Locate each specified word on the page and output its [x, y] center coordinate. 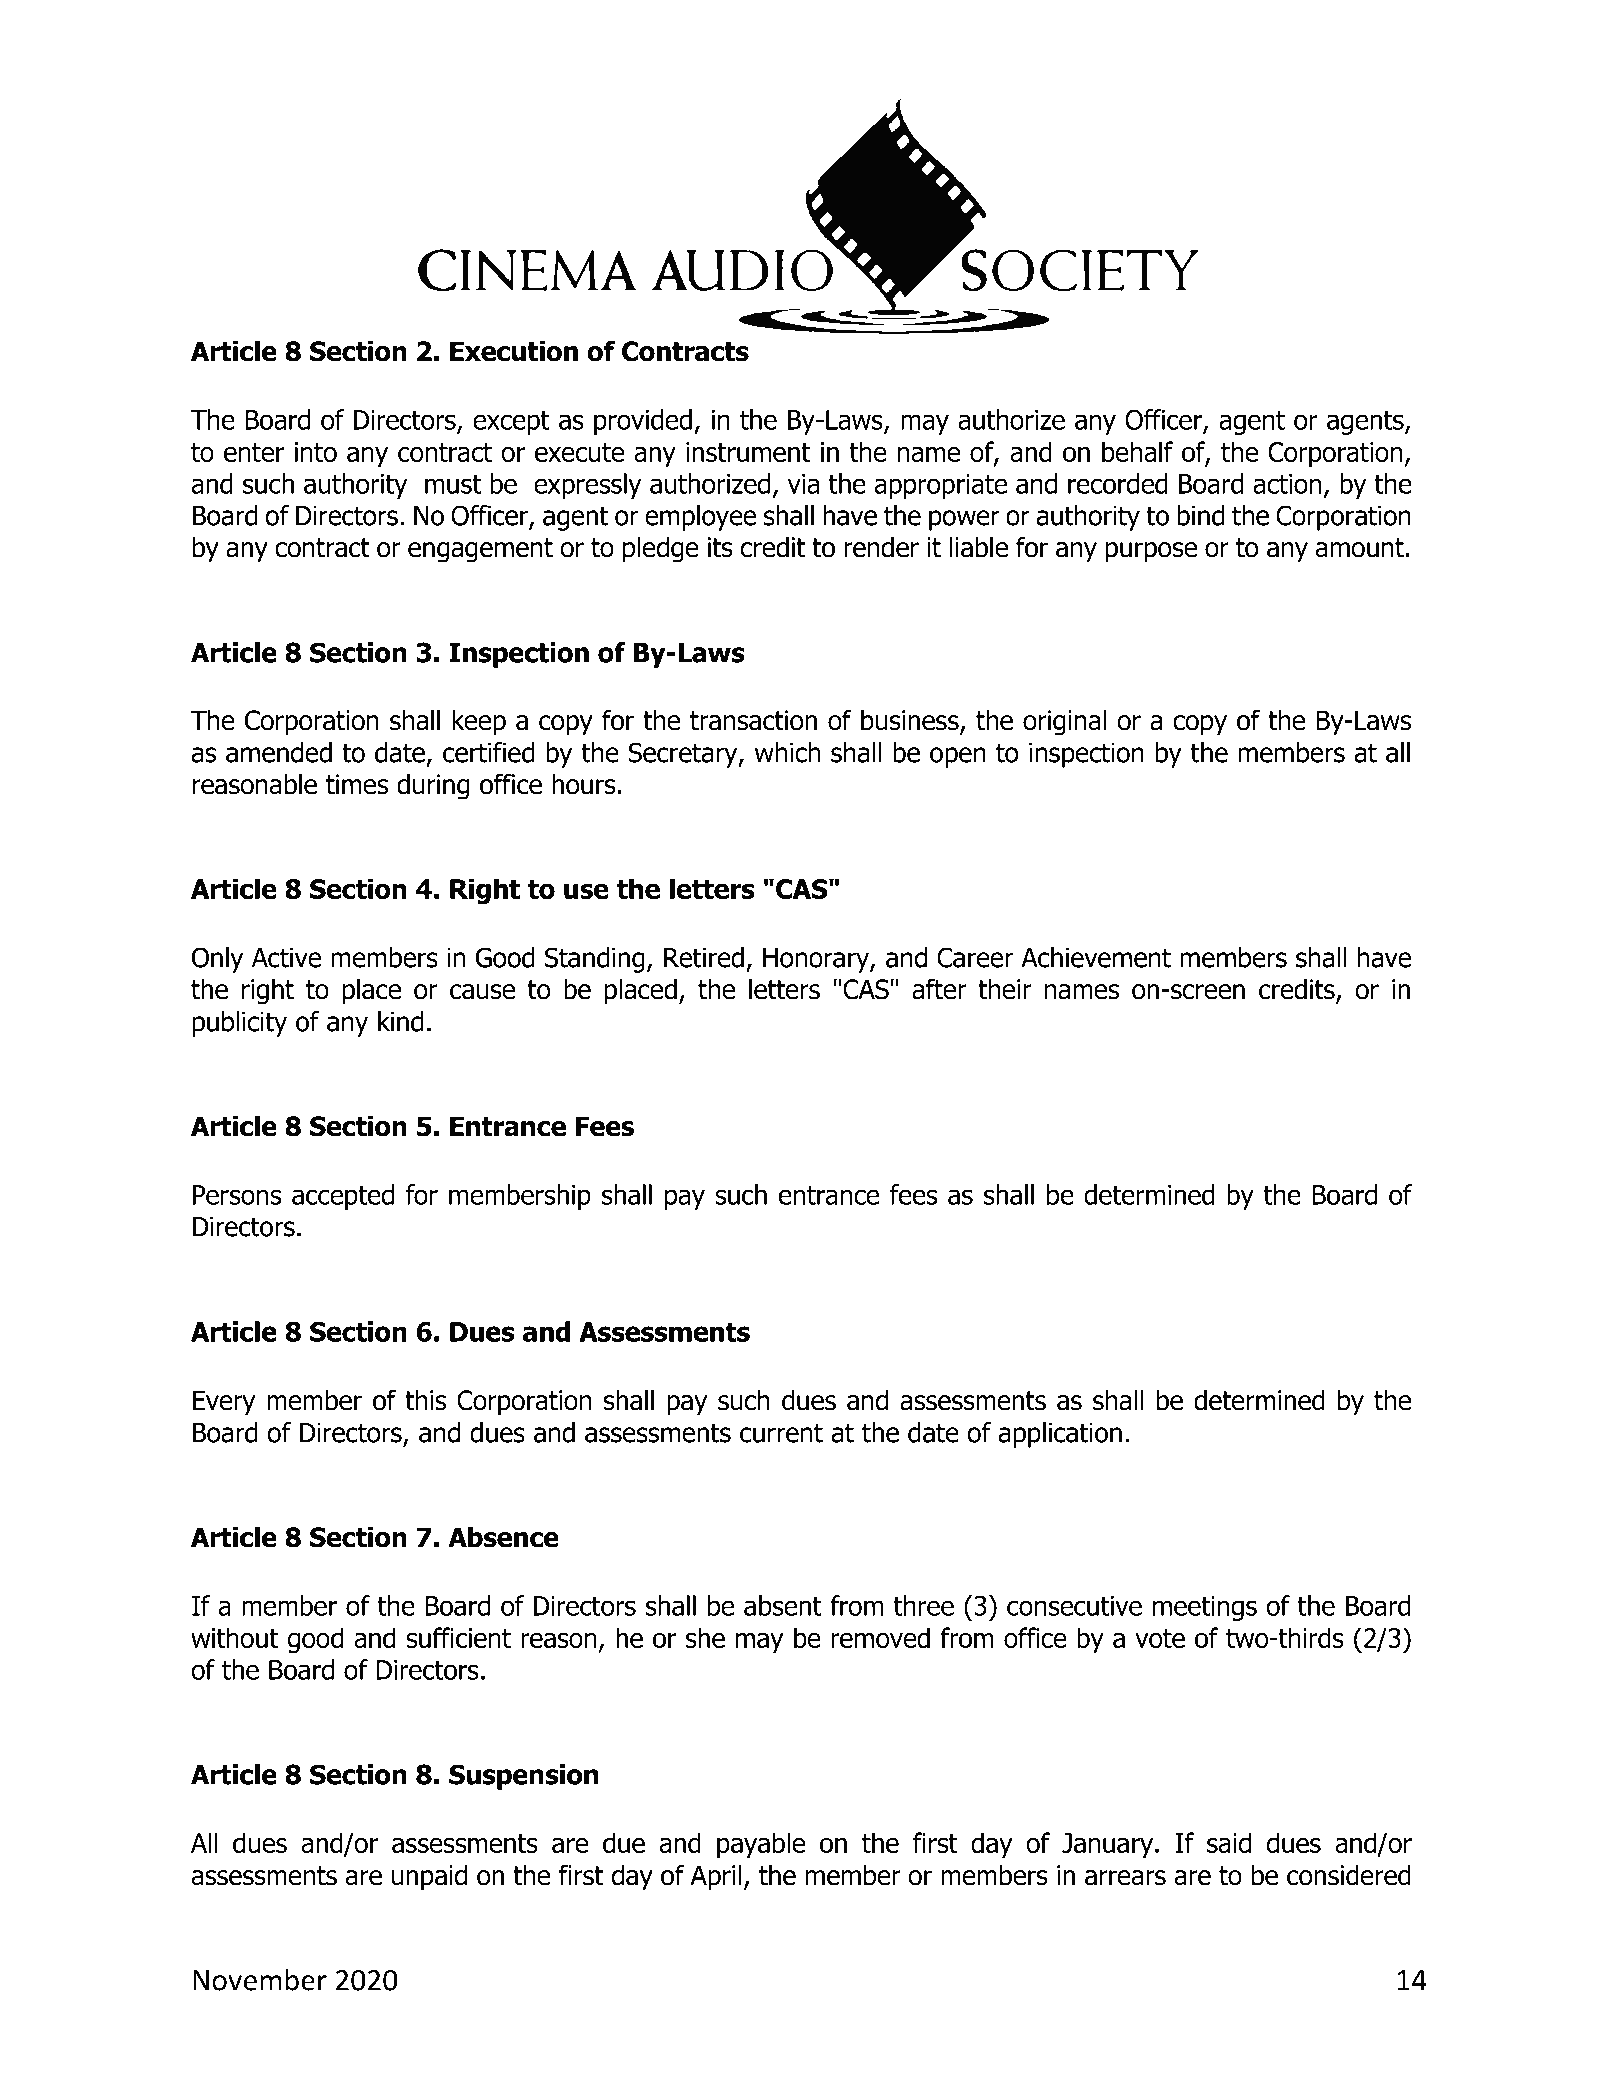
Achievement [1096, 957]
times [357, 784]
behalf [1137, 451]
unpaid [429, 1877]
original [1064, 722]
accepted [343, 1197]
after [939, 989]
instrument [748, 452]
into [316, 452]
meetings [1205, 1608]
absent [783, 1605]
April [715, 1877]
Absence [503, 1537]
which [787, 752]
